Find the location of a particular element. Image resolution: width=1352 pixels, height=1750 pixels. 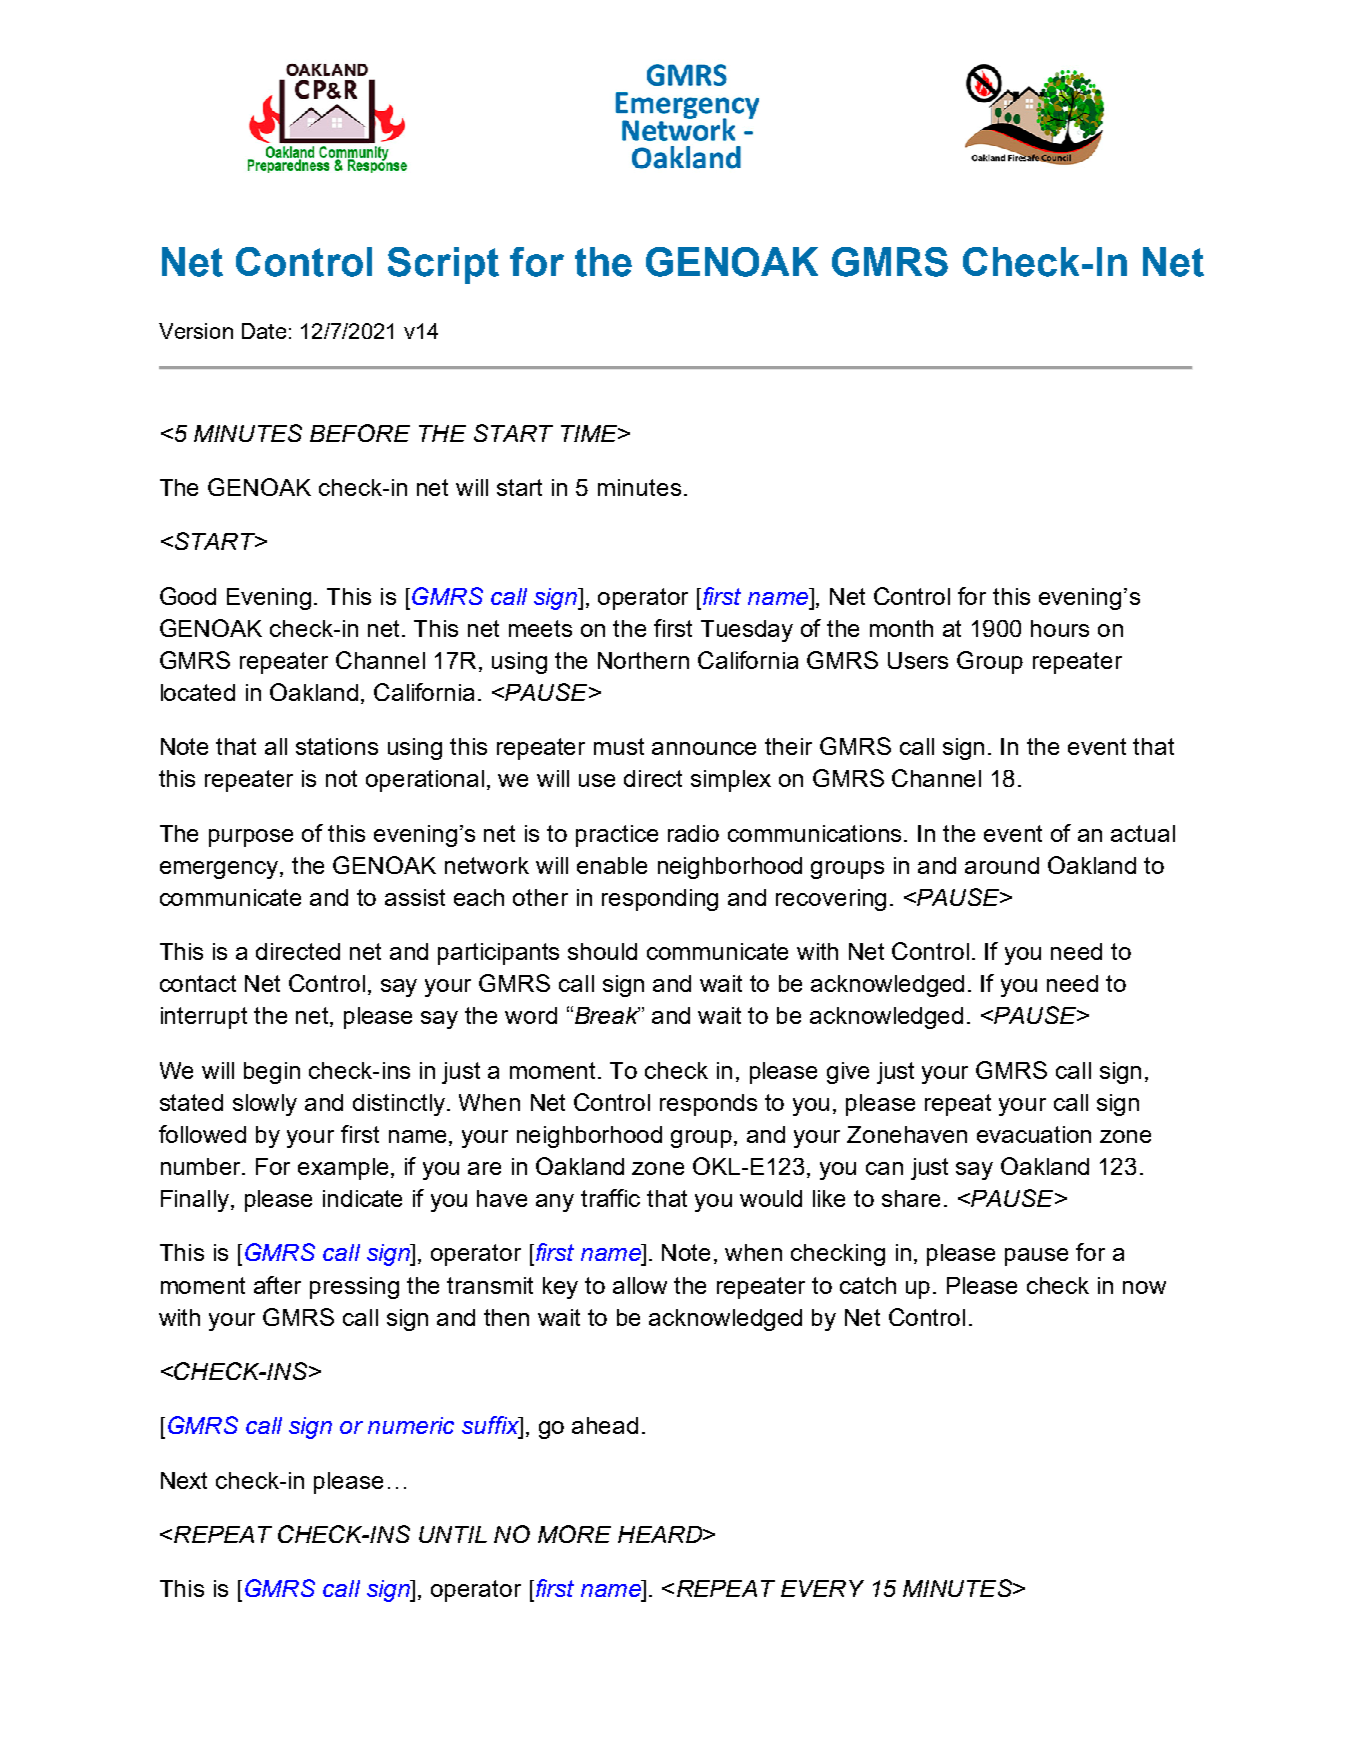

Script is located at coordinates (443, 265).
